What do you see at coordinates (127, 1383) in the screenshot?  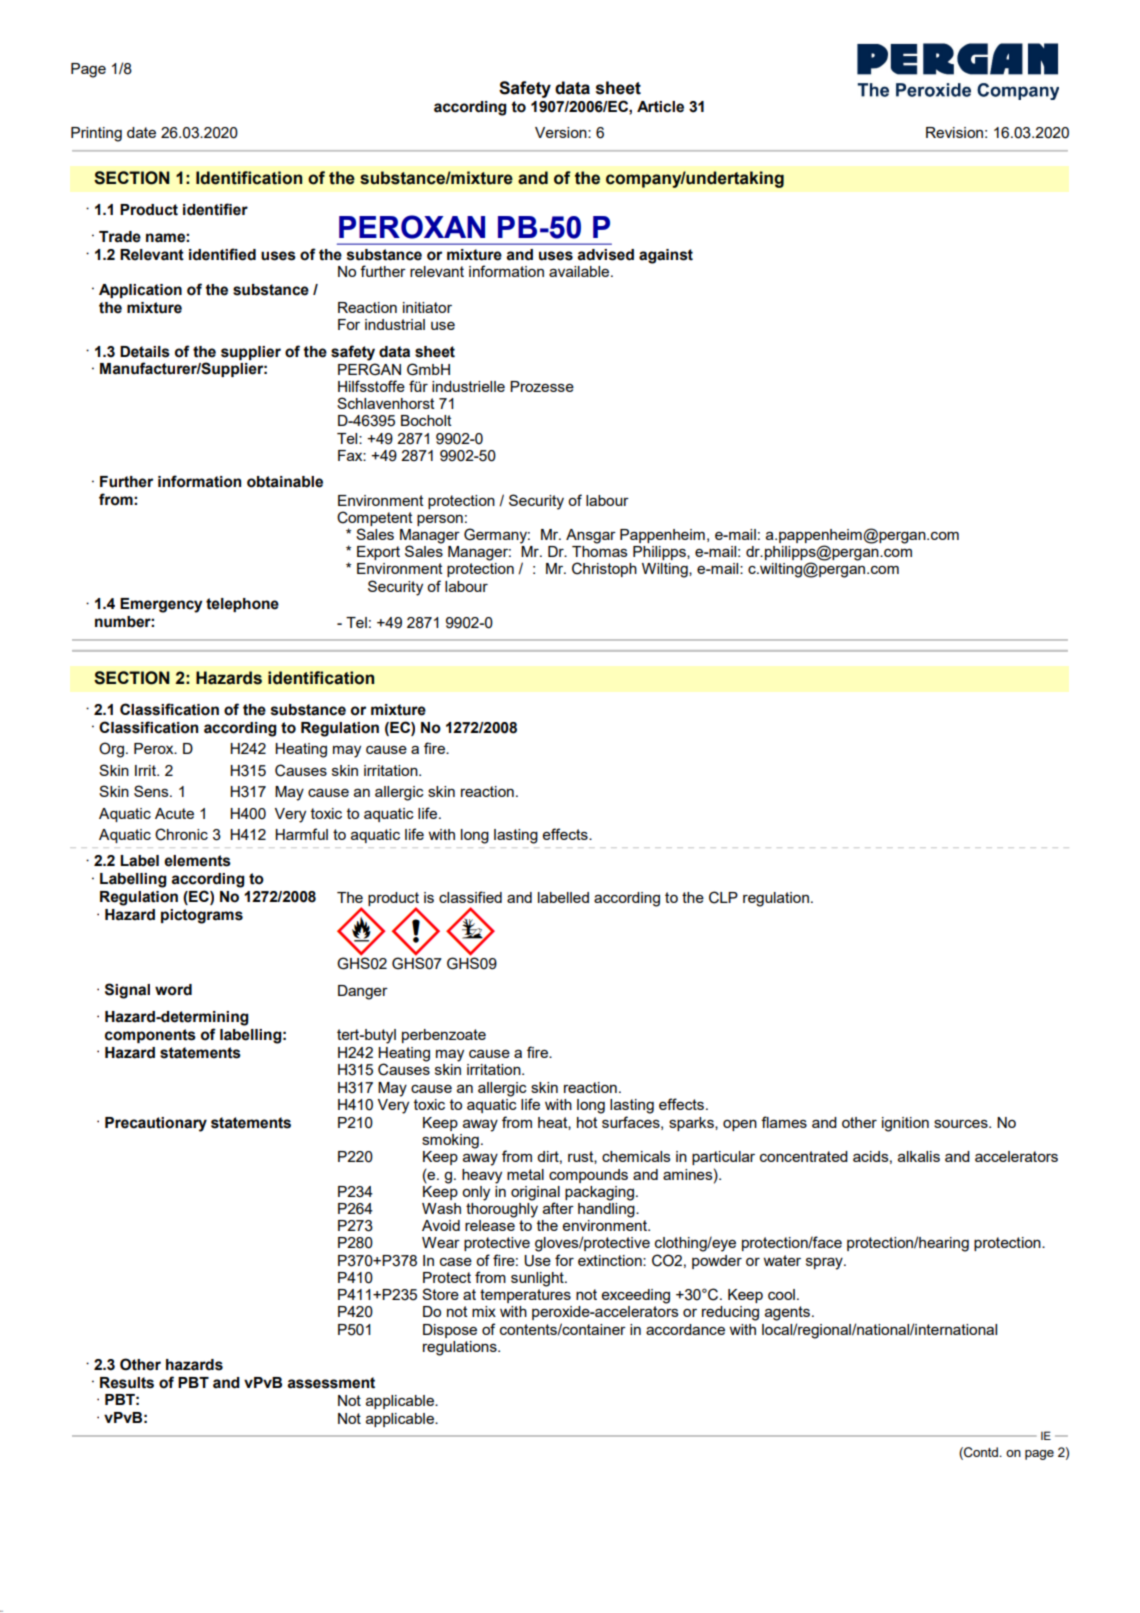 I see `Results` at bounding box center [127, 1383].
